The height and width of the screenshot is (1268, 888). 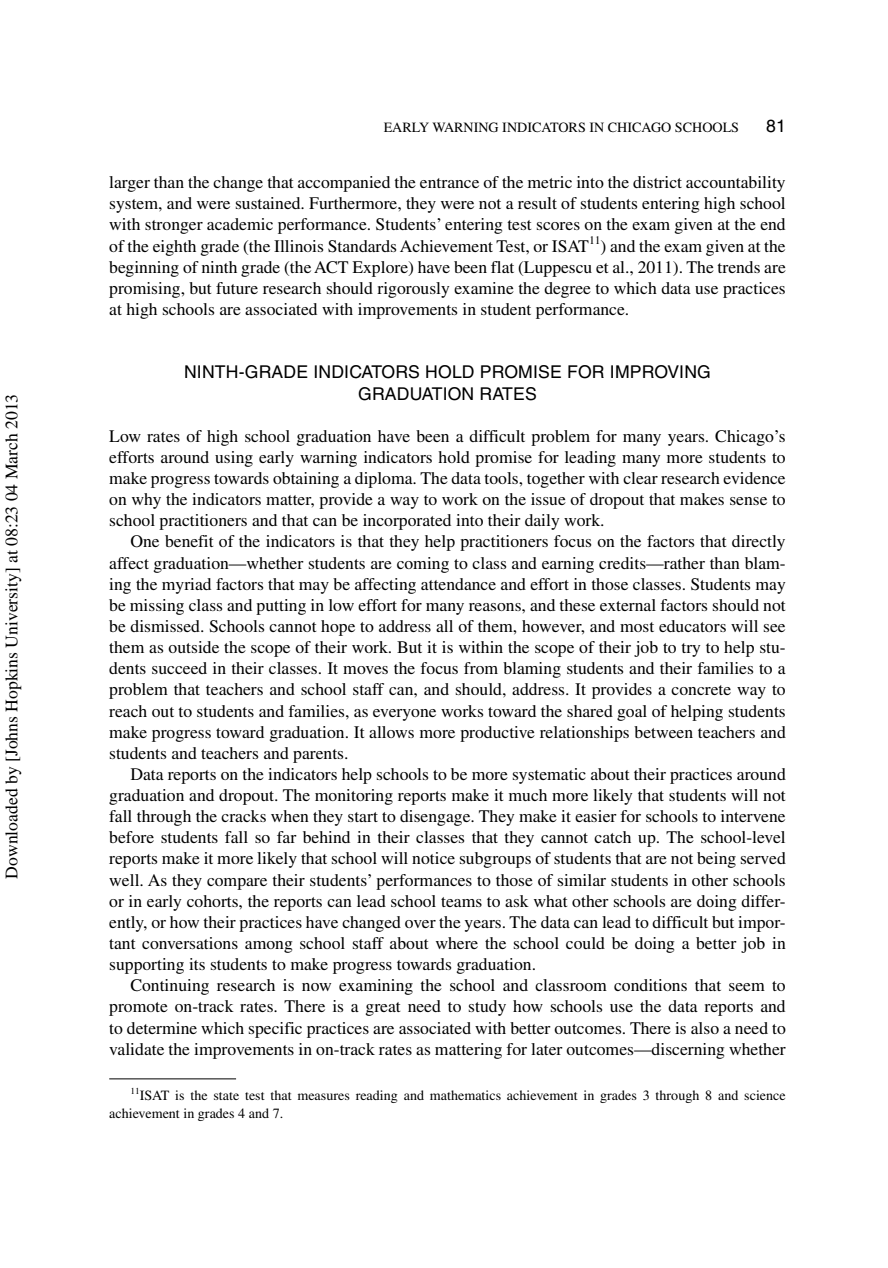 I want to click on stronger, so click(x=174, y=227).
